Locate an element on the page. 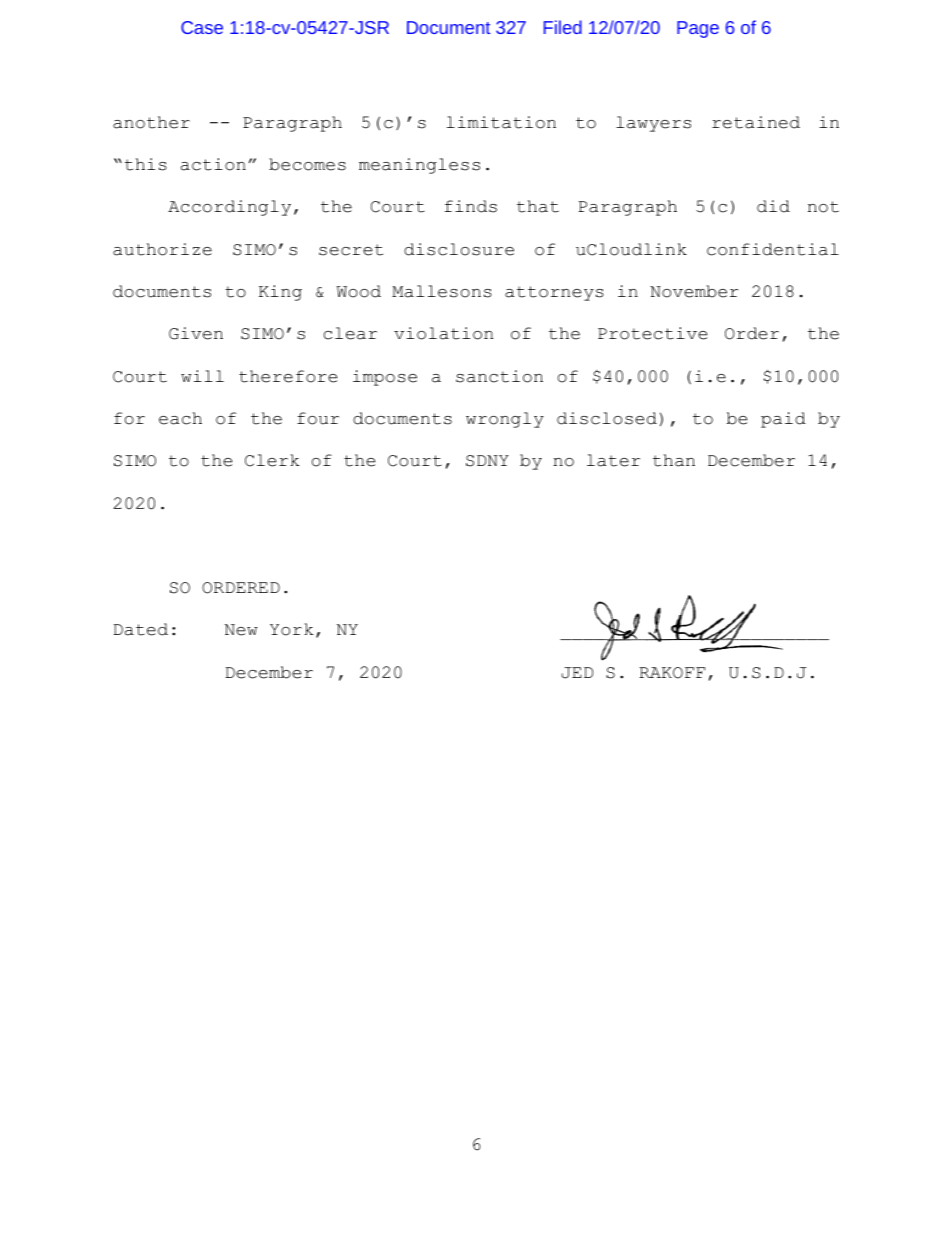 Image resolution: width=952 pixels, height=1233 pixels. Protective is located at coordinates (652, 333).
